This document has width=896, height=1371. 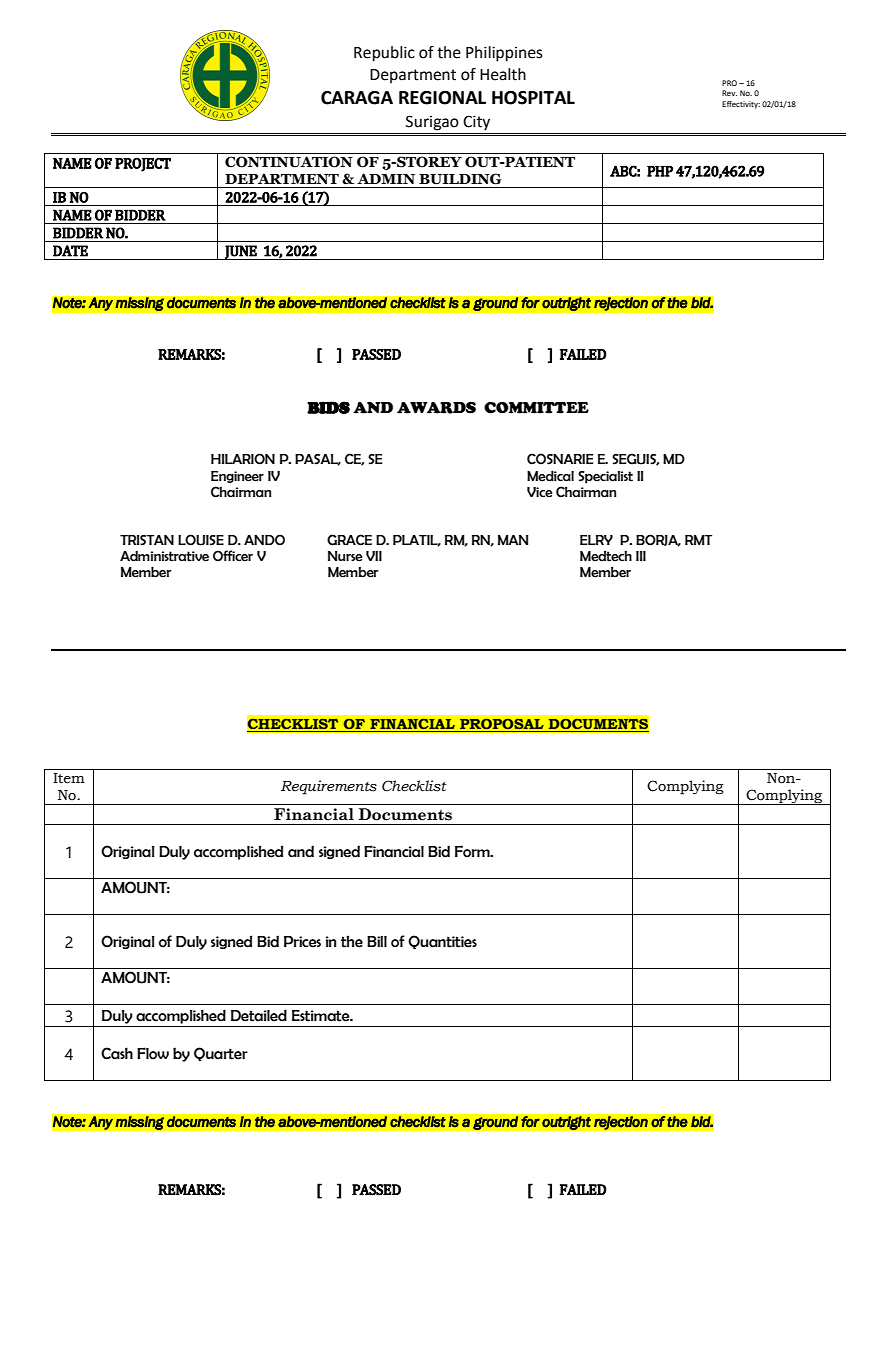 I want to click on Engineer, so click(x=237, y=477).
